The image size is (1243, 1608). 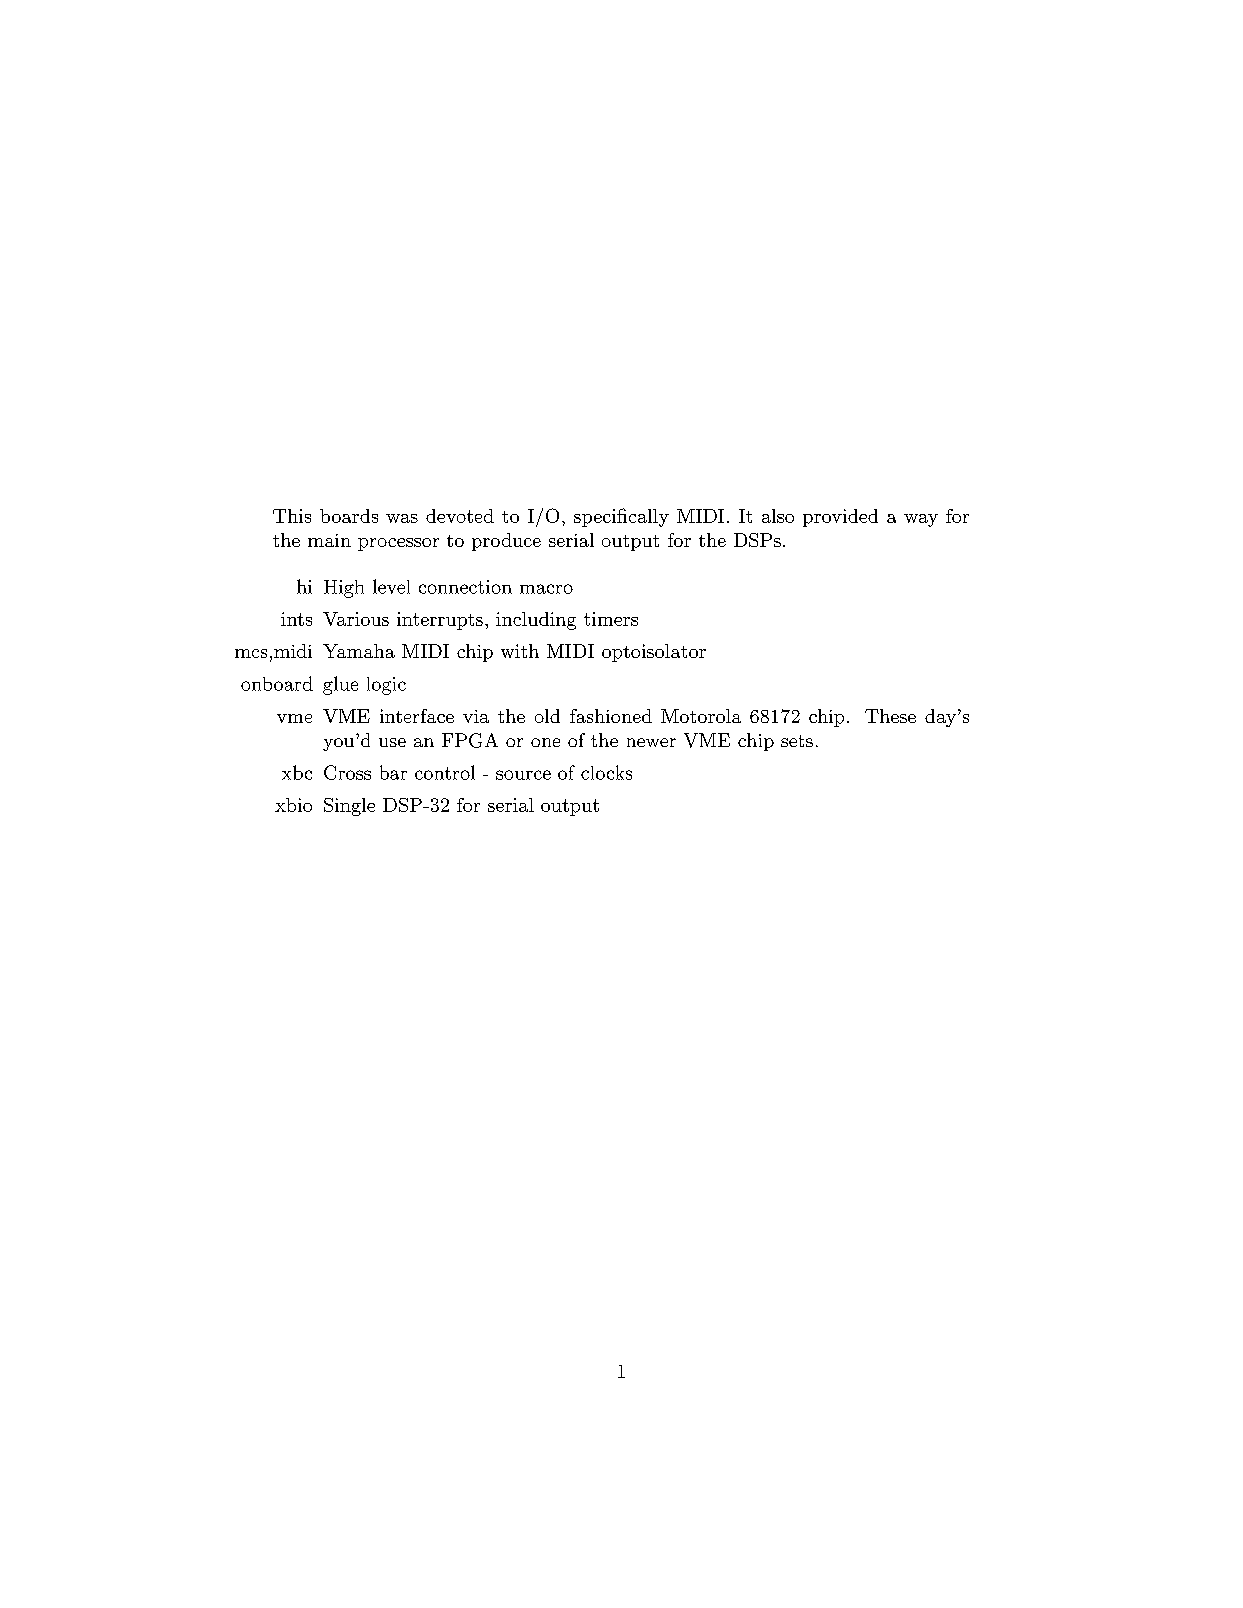 I want to click on newer, so click(x=651, y=742).
